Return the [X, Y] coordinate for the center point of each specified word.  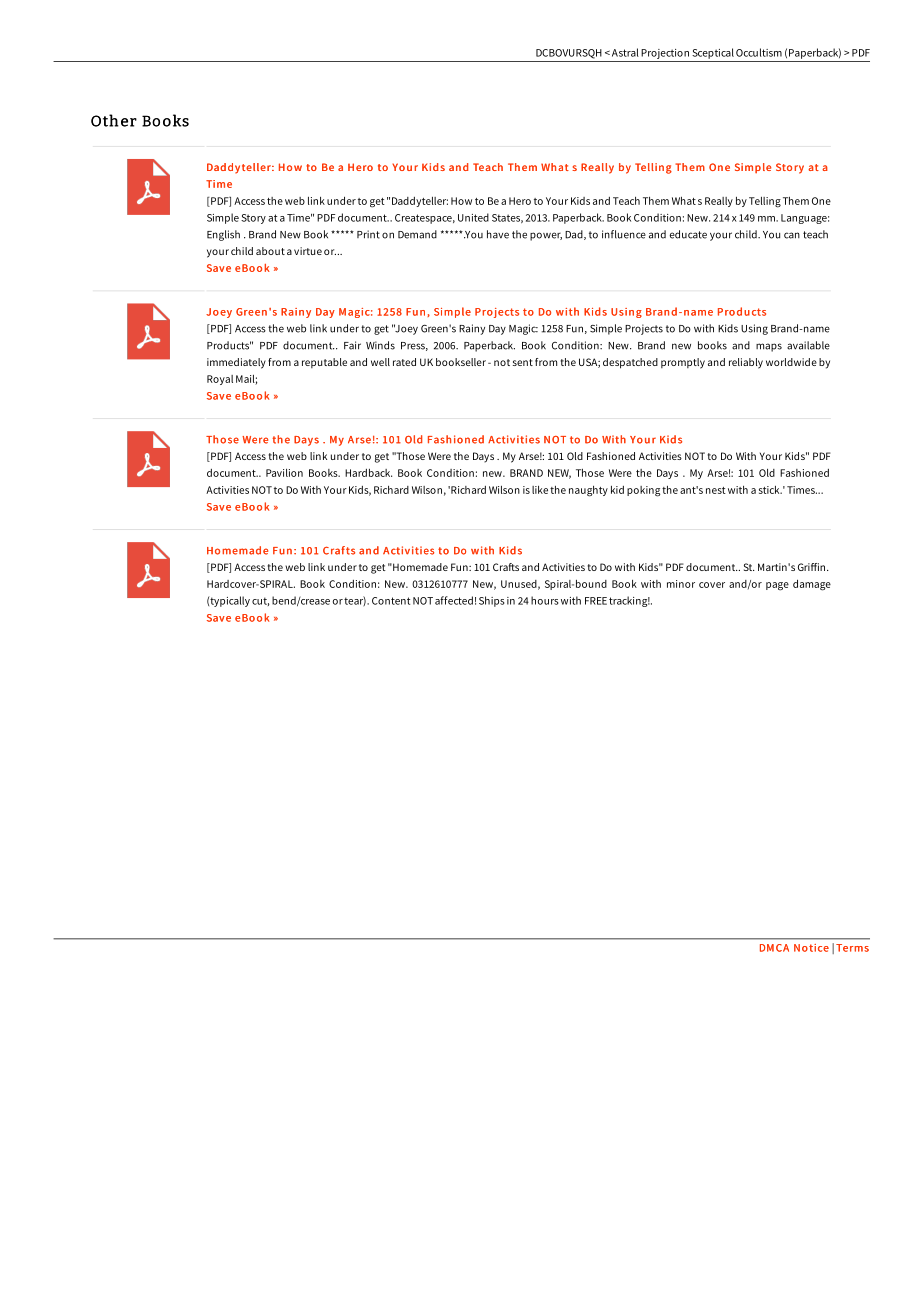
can [792, 235]
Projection [665, 54]
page [777, 586]
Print [368, 234]
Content [391, 601]
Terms [852, 948]
